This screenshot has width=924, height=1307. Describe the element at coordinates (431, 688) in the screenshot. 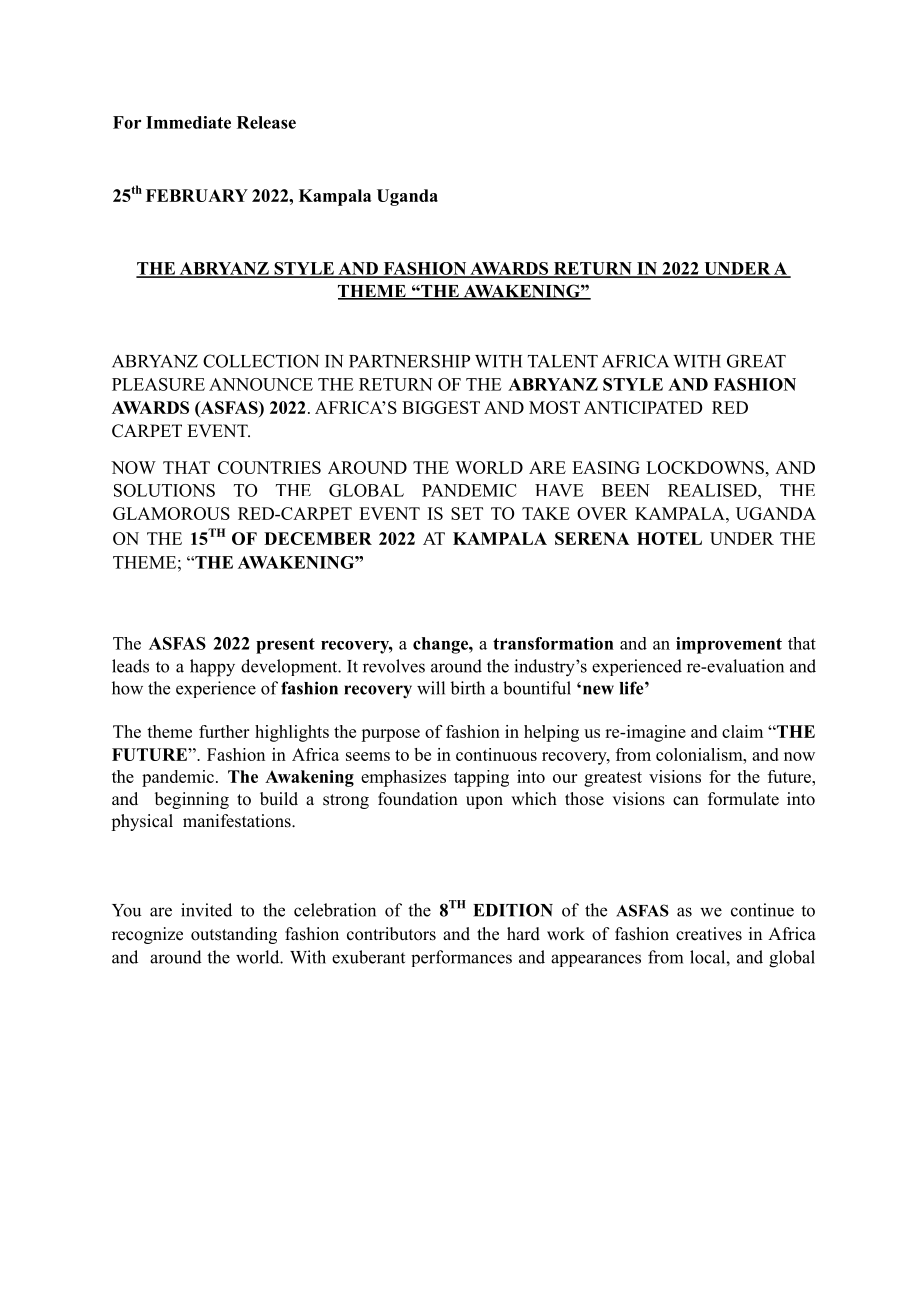

I see `will` at that location.
